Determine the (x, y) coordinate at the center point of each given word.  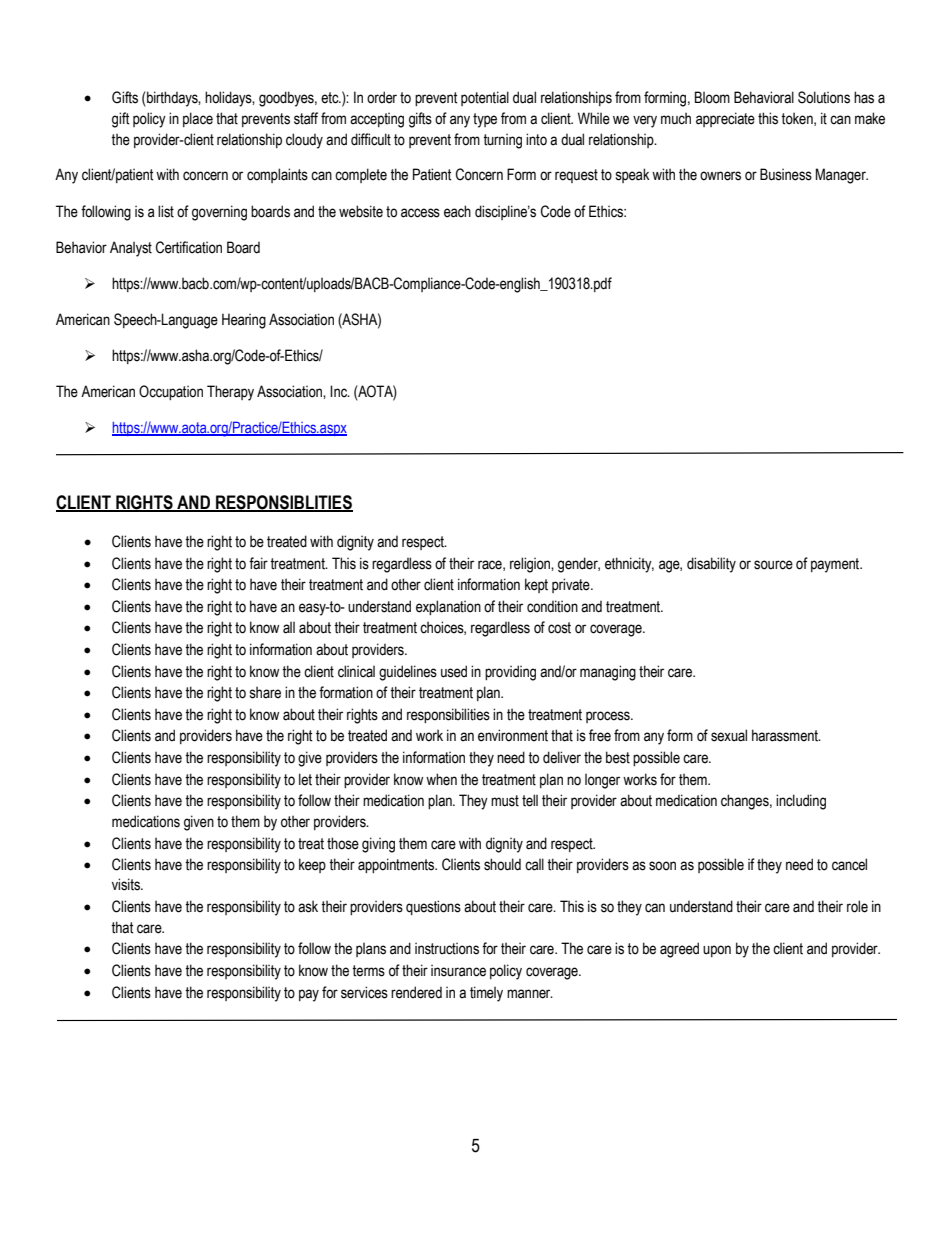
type (485, 120)
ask (308, 906)
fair (258, 563)
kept (536, 585)
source (773, 565)
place (198, 119)
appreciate (725, 119)
